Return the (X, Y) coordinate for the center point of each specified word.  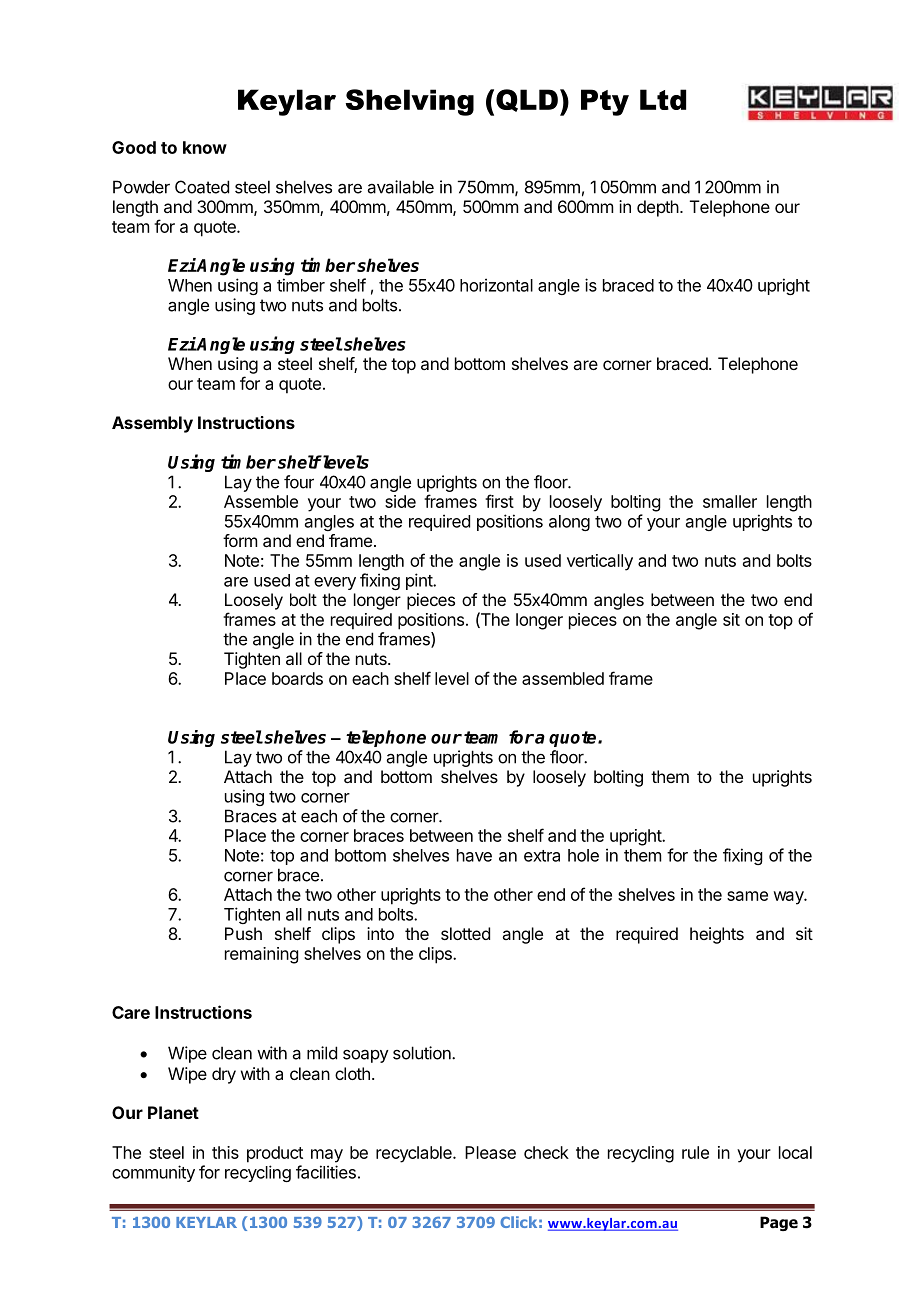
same (747, 896)
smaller (730, 501)
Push (243, 933)
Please (490, 1152)
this (225, 1152)
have (474, 855)
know (205, 147)
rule (695, 1152)
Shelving (410, 102)
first (499, 501)
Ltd (663, 99)
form (240, 540)
